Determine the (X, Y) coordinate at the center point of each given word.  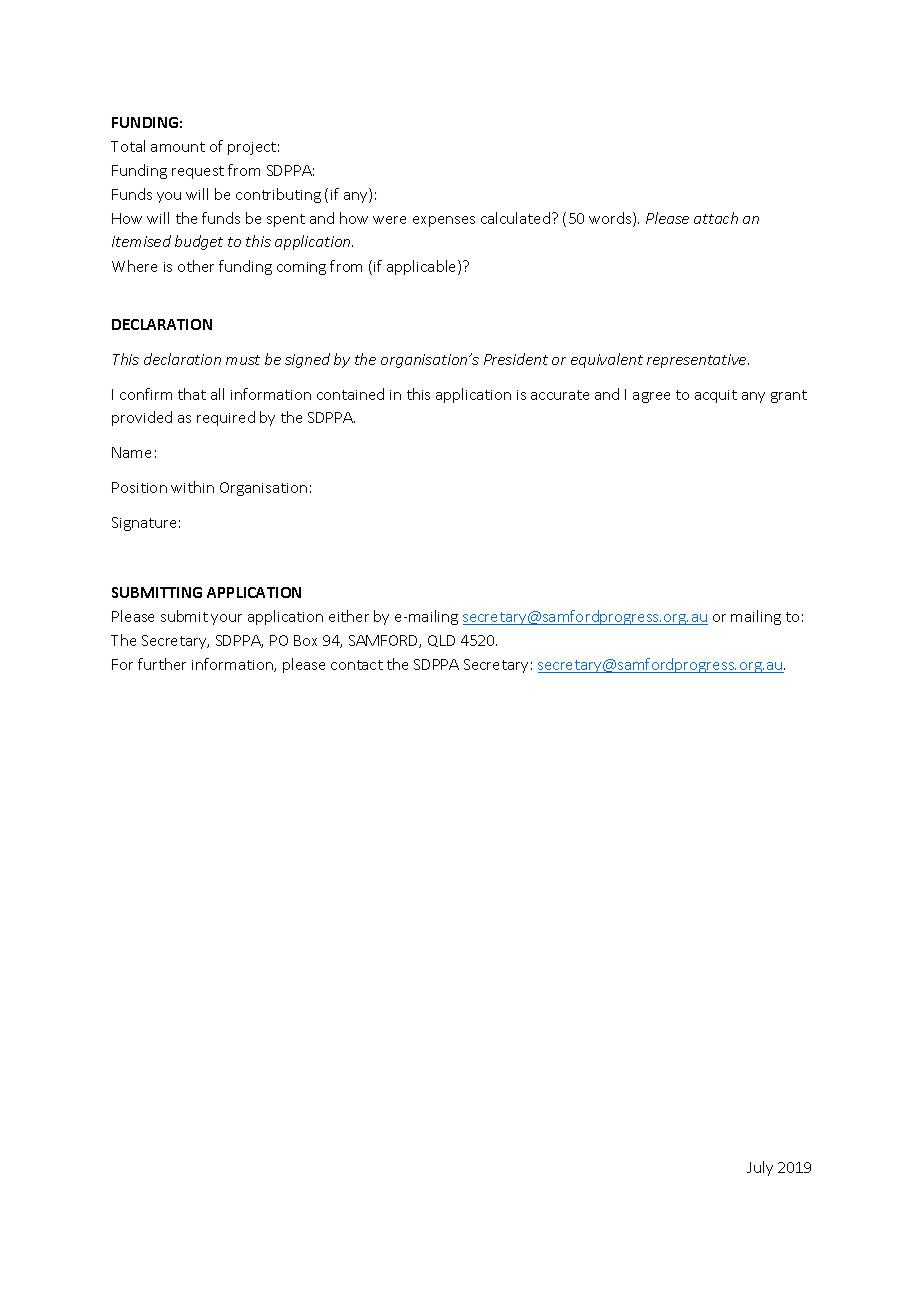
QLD (441, 641)
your (226, 619)
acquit (716, 396)
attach (716, 218)
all (217, 394)
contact (357, 665)
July (760, 1168)
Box (305, 640)
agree (651, 397)
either (349, 616)
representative (698, 361)
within (192, 487)
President (516, 359)
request (198, 172)
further (162, 664)
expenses (444, 221)
